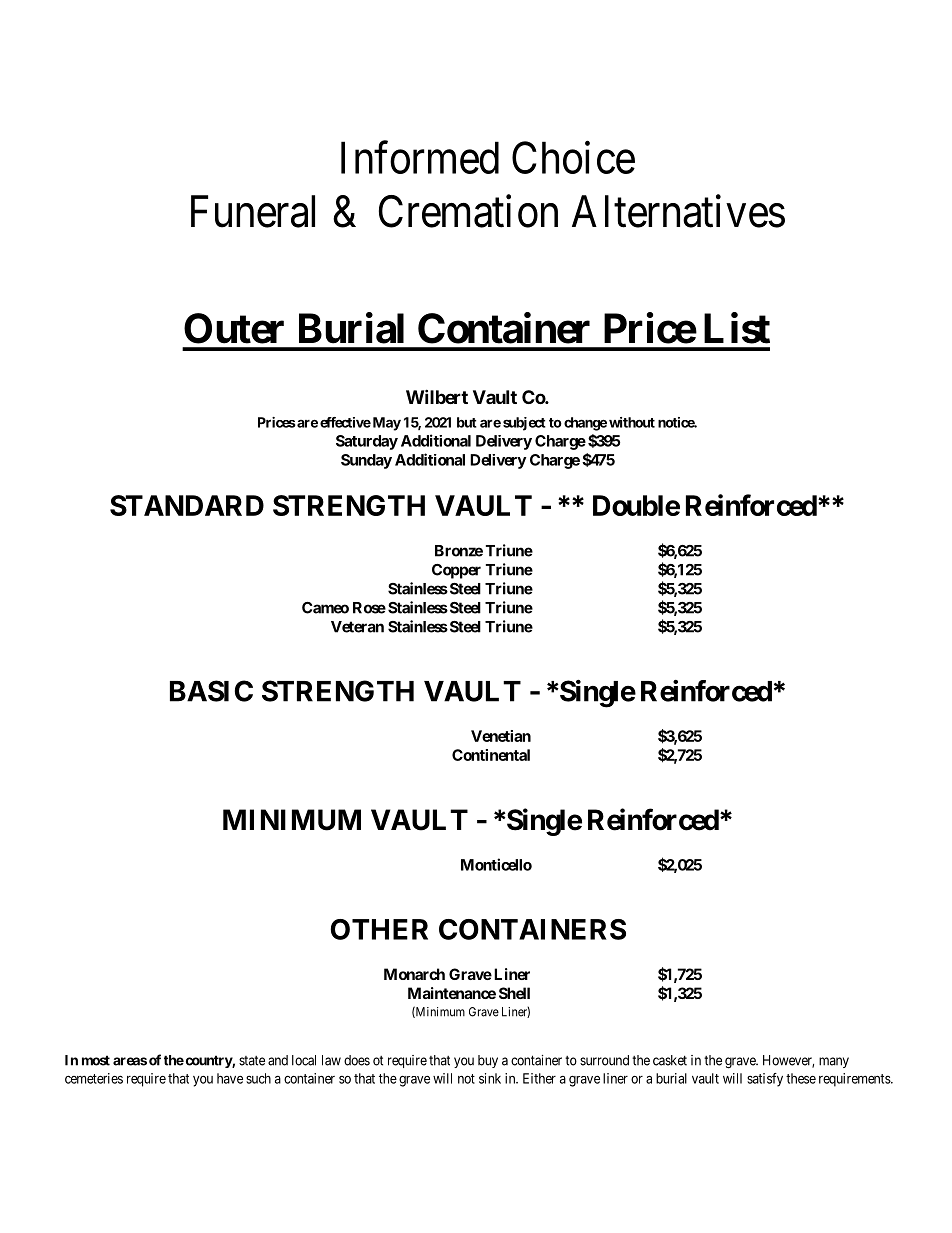  I want to click on Continental, so click(491, 755).
